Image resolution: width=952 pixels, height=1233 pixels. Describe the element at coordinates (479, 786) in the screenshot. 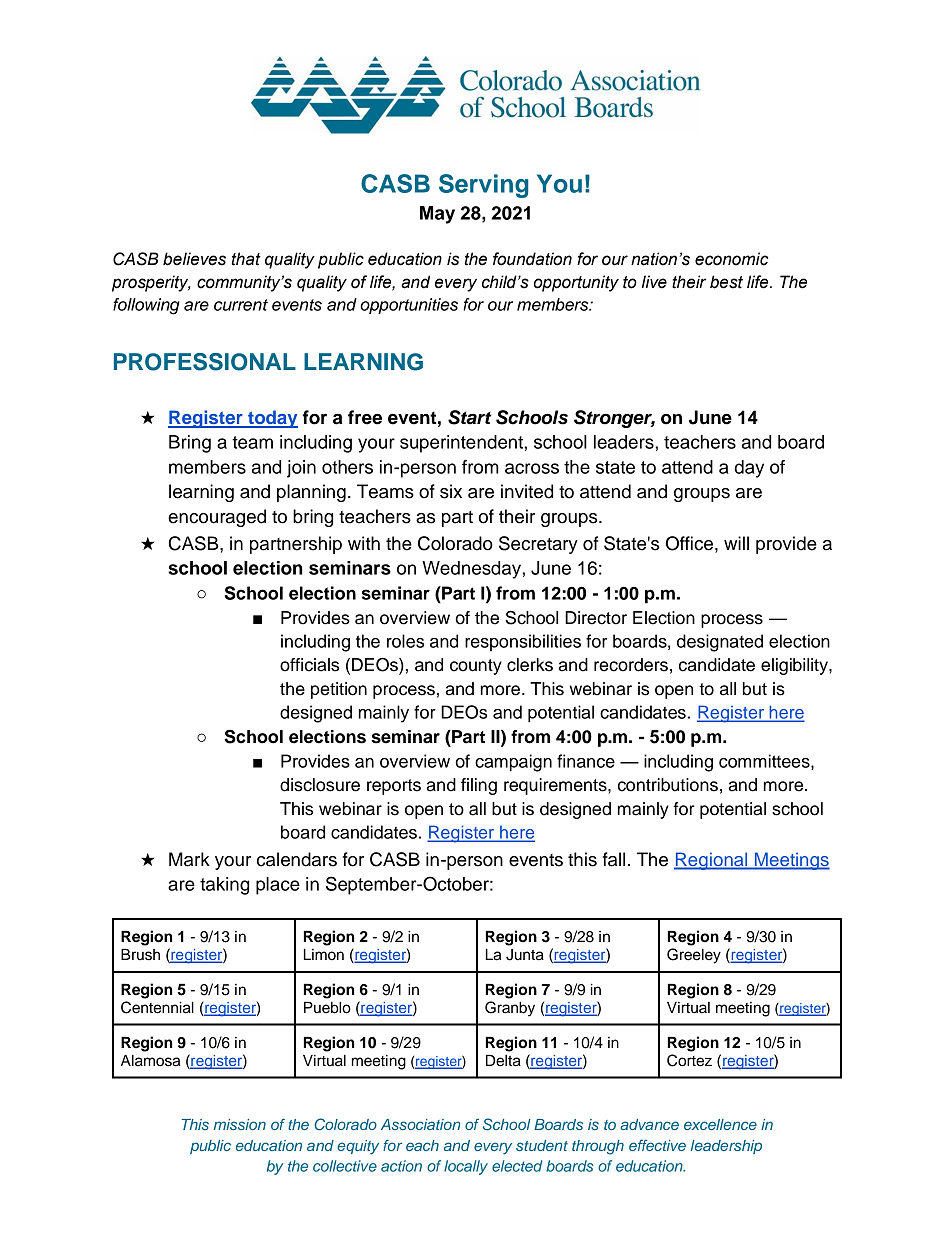

I see `filing` at that location.
